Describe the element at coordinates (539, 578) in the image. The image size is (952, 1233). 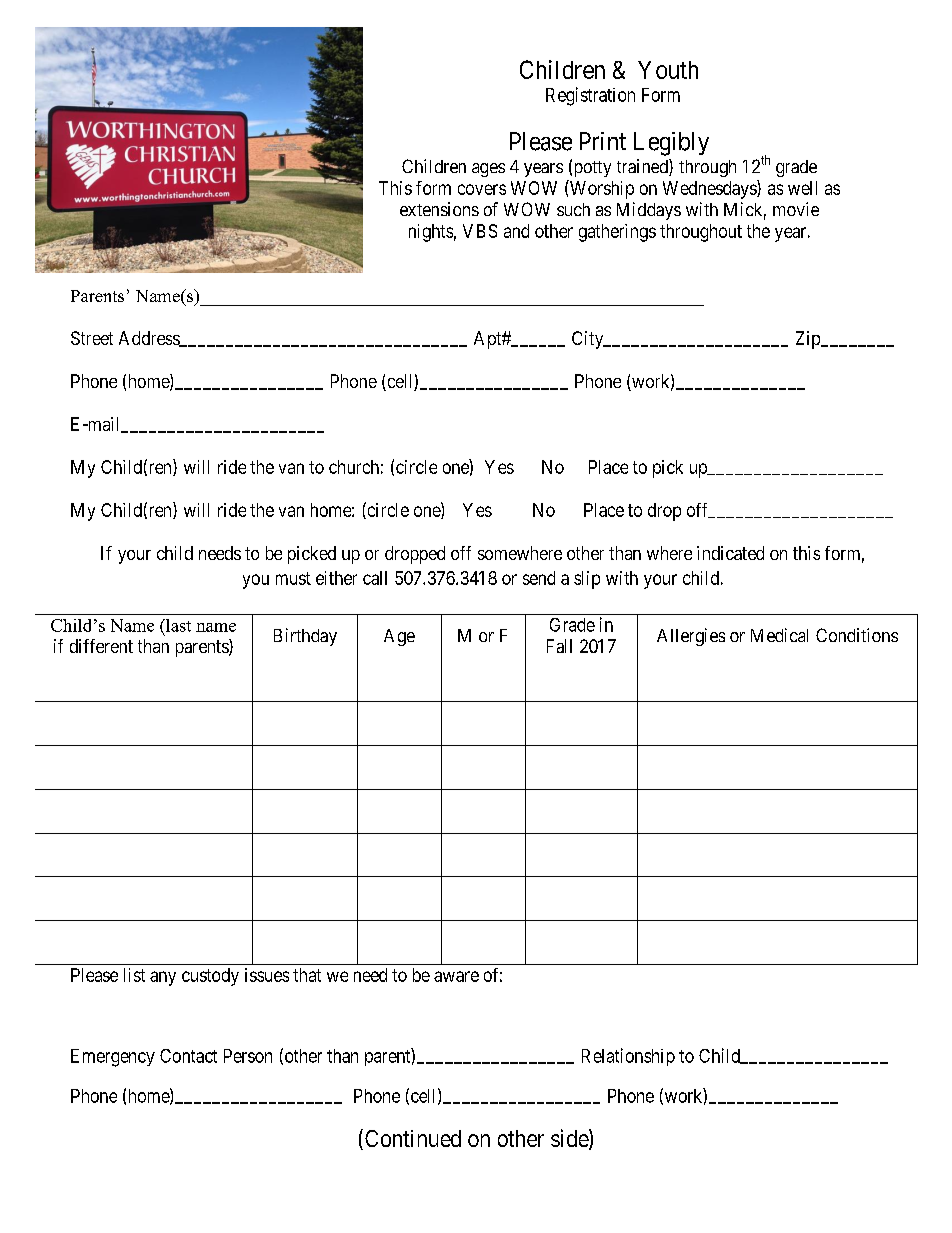
I see `send` at that location.
